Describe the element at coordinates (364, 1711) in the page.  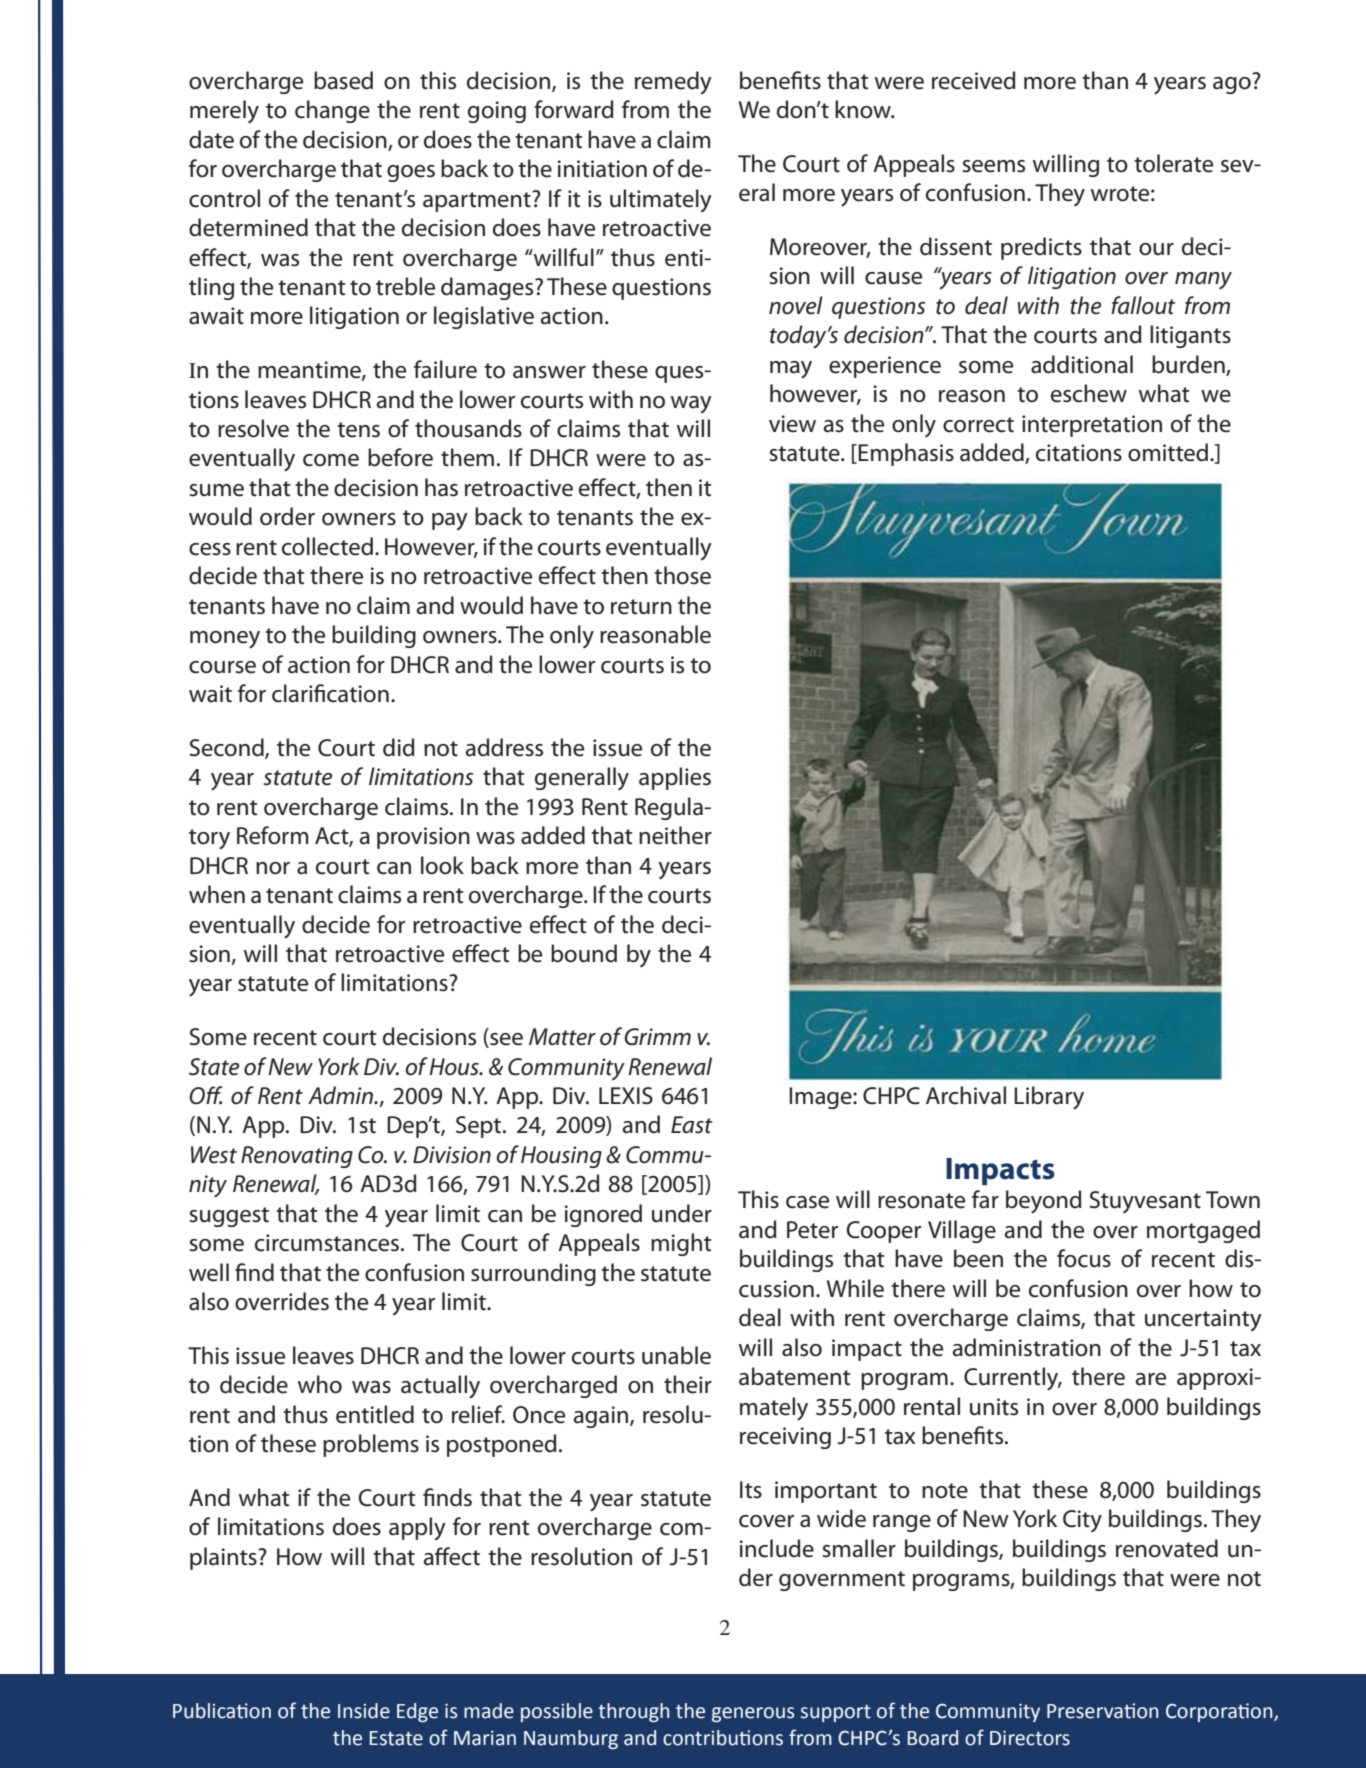
I see `Inside` at that location.
